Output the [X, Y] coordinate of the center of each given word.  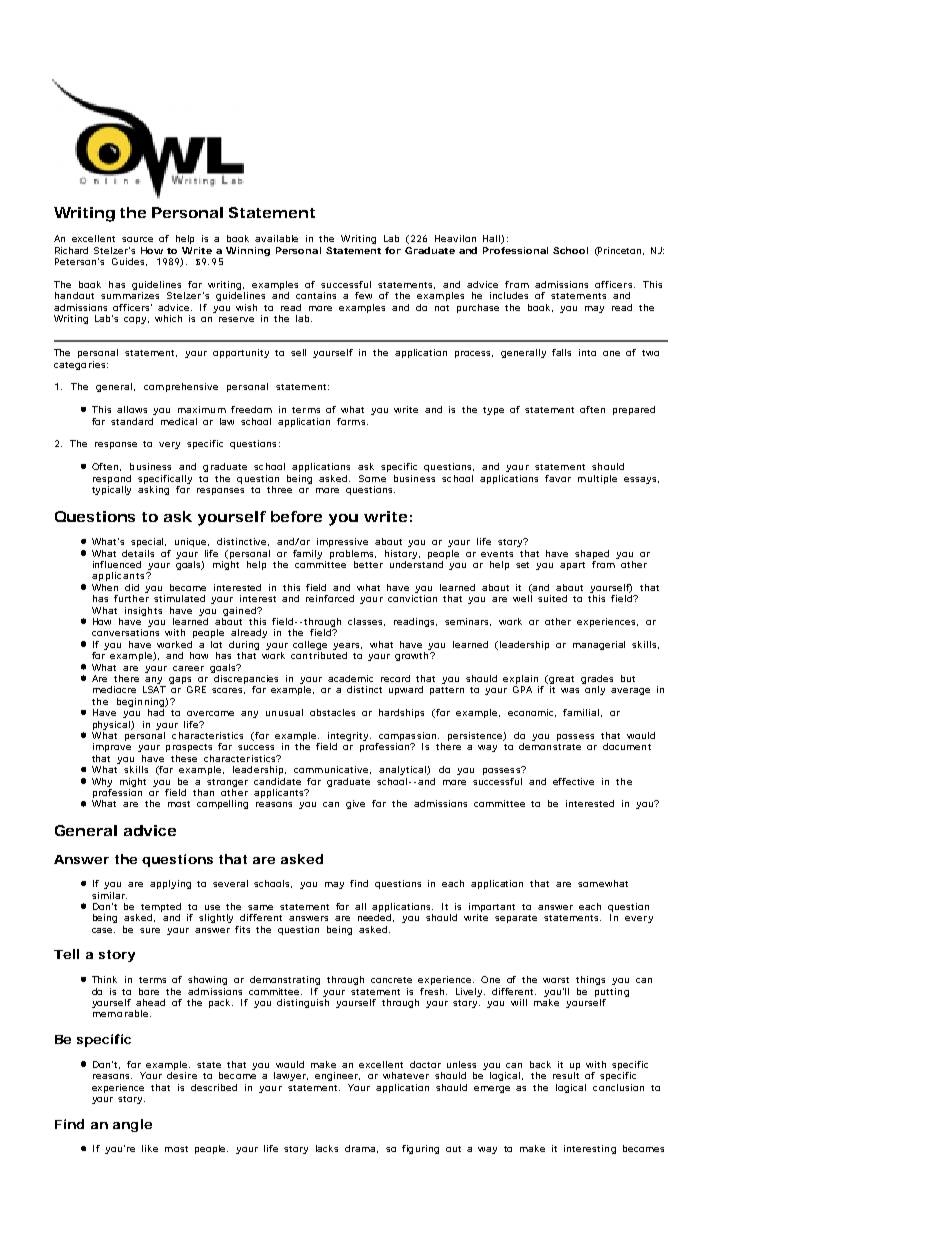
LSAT [154, 689]
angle [132, 1125]
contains [316, 295]
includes [509, 295]
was [570, 690]
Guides [129, 262]
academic [350, 678]
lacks [327, 1148]
